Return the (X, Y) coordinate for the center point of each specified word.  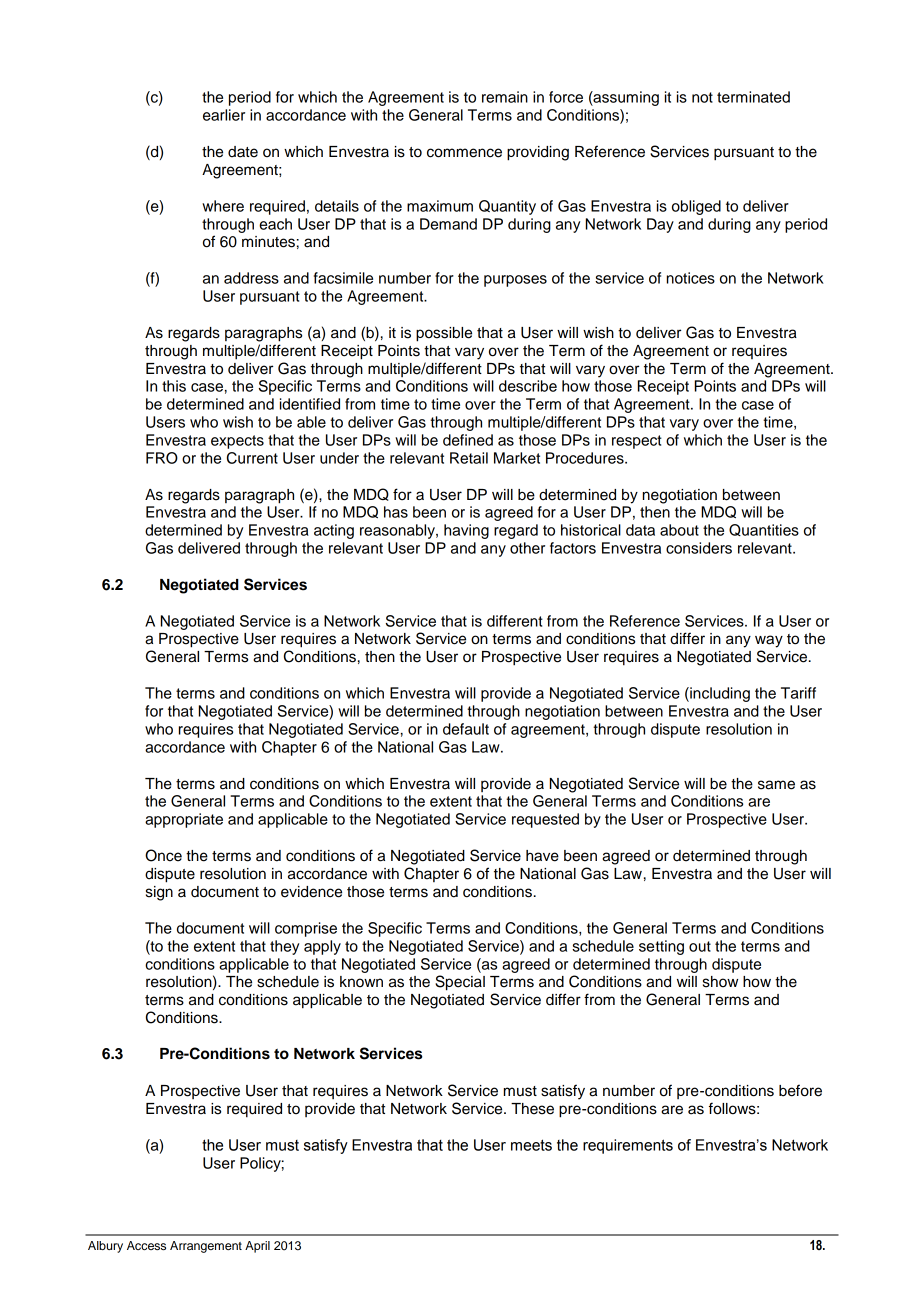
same (776, 785)
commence (464, 153)
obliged (696, 207)
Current (252, 458)
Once (163, 855)
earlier (224, 115)
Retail (469, 458)
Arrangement (206, 1247)
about (679, 530)
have (542, 856)
